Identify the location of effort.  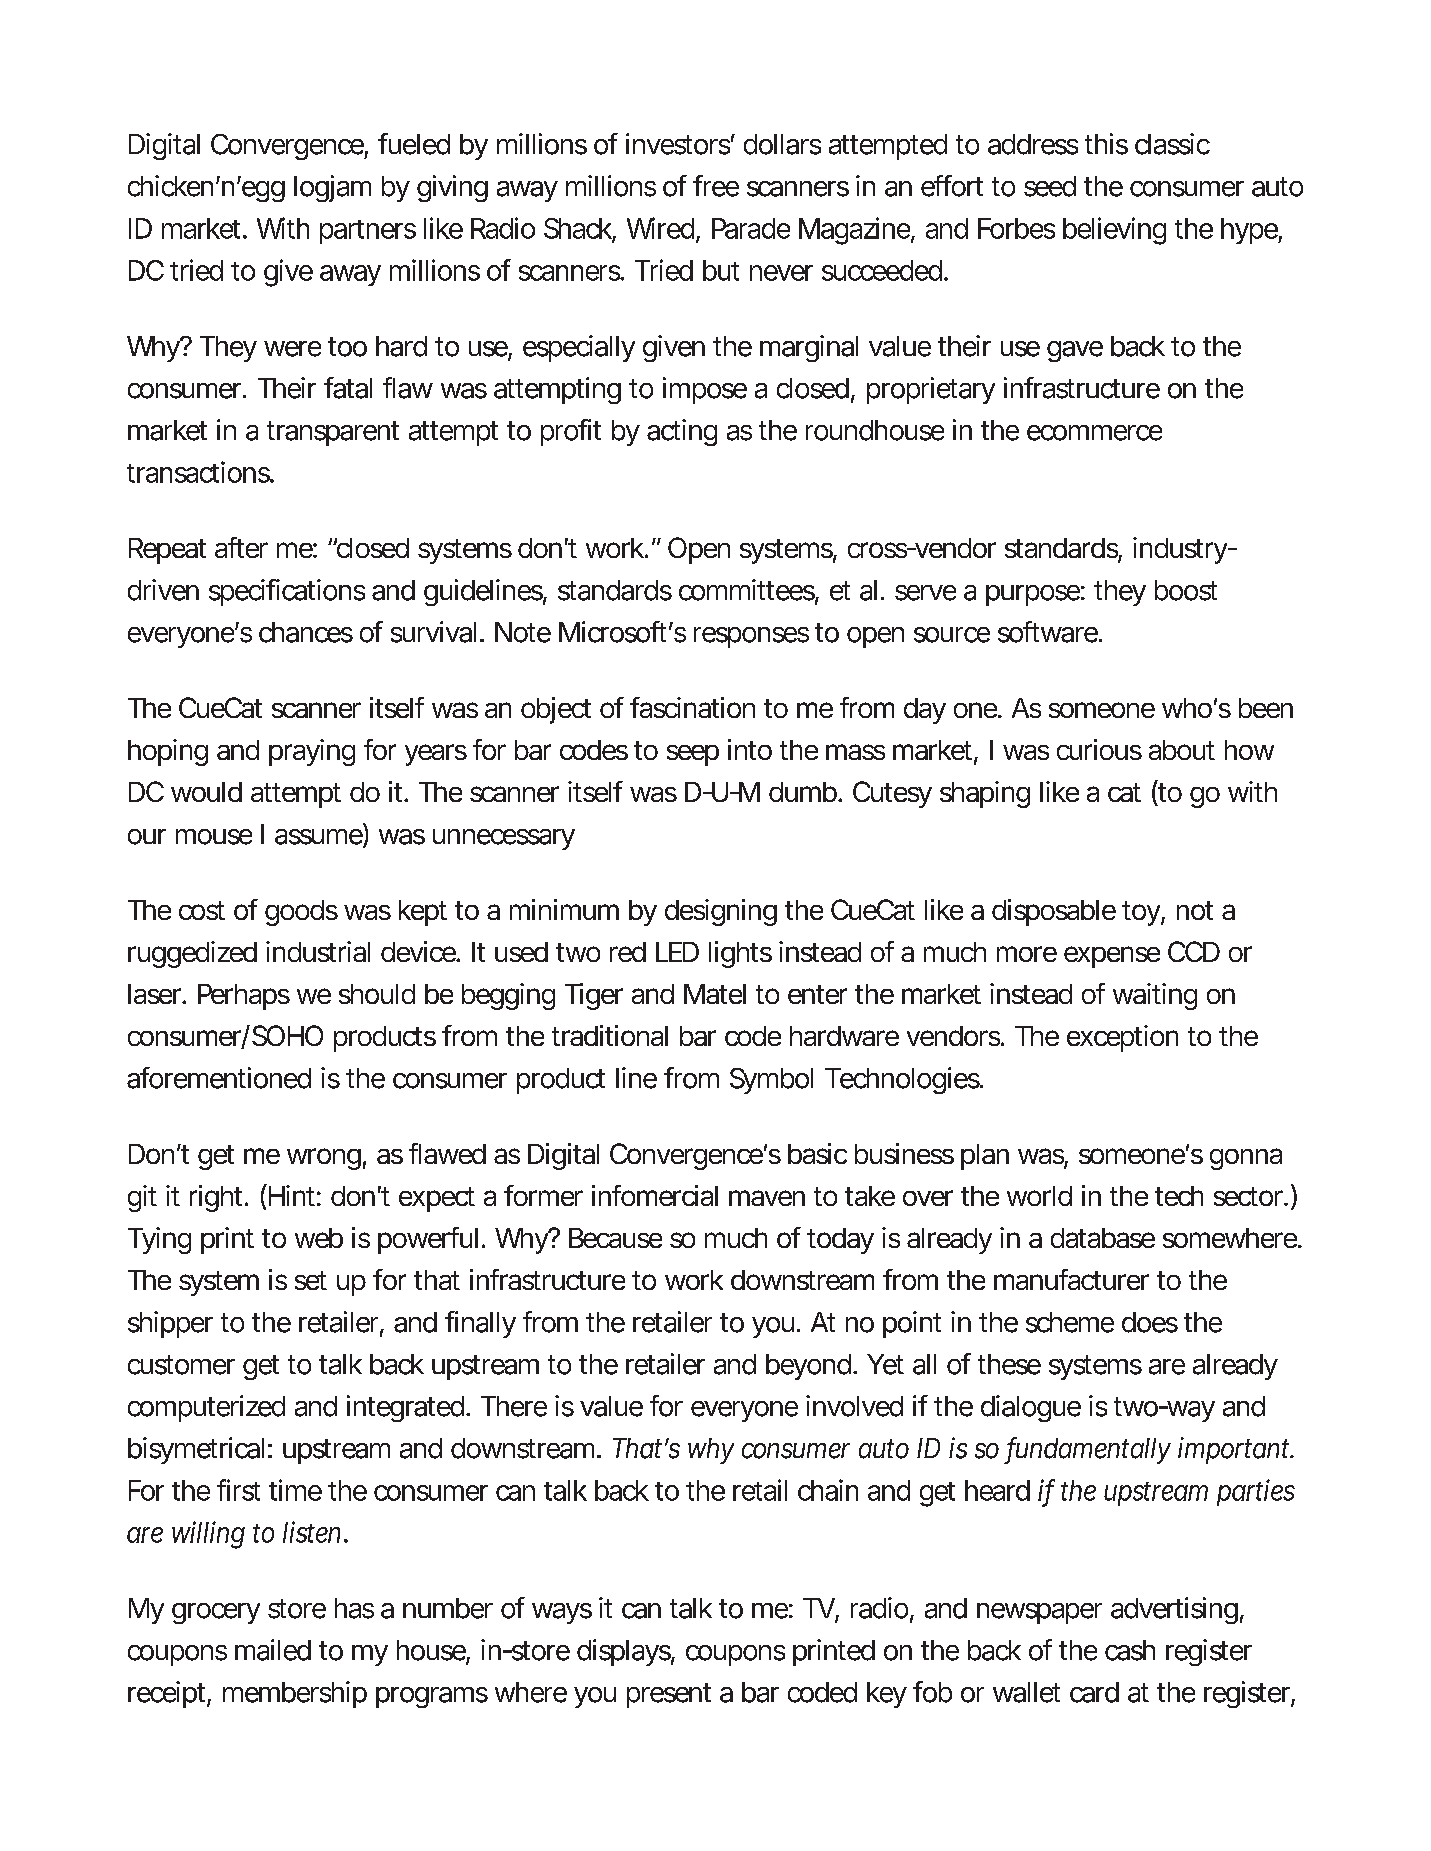
(952, 186).
